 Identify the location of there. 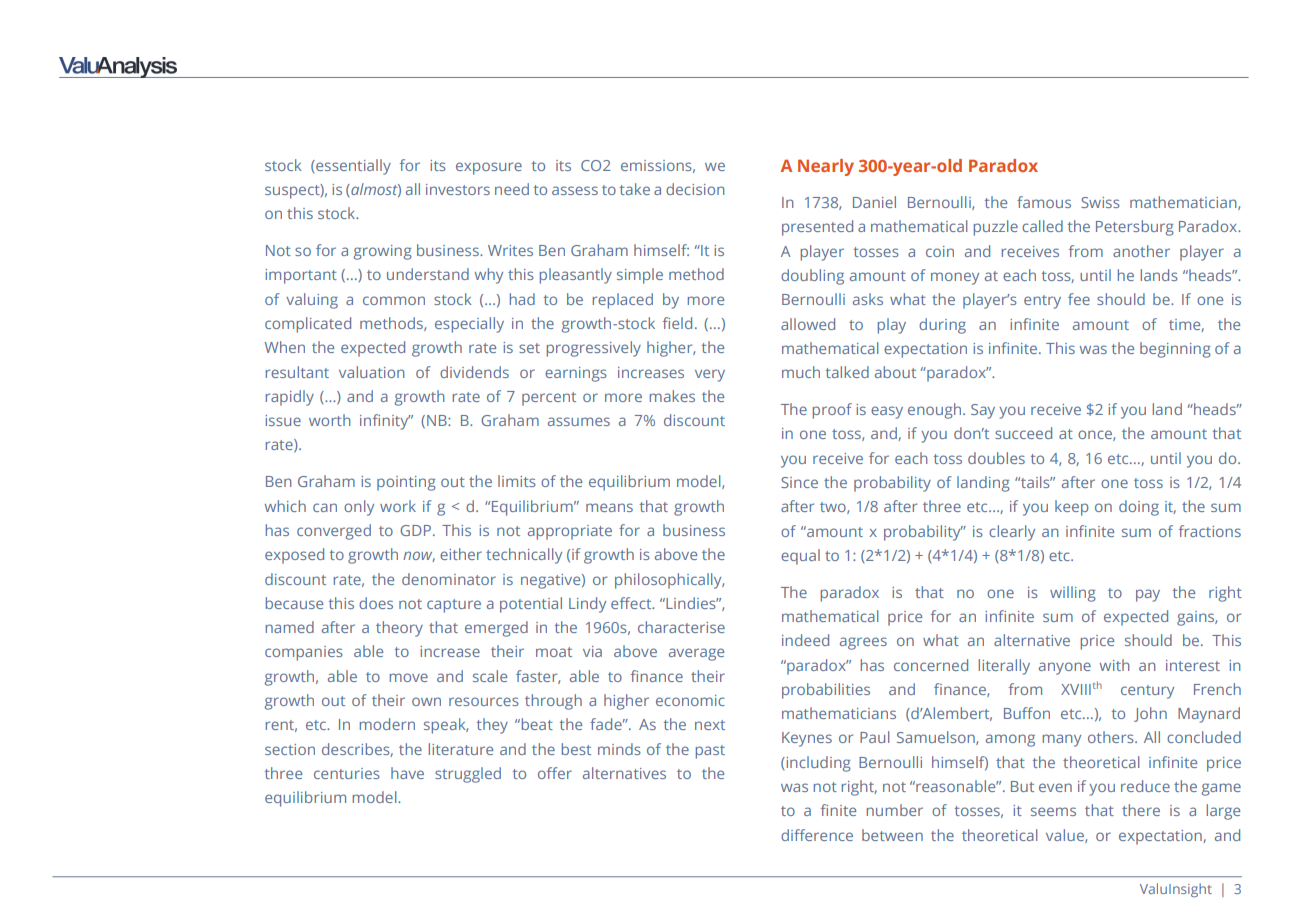
(1141, 810).
